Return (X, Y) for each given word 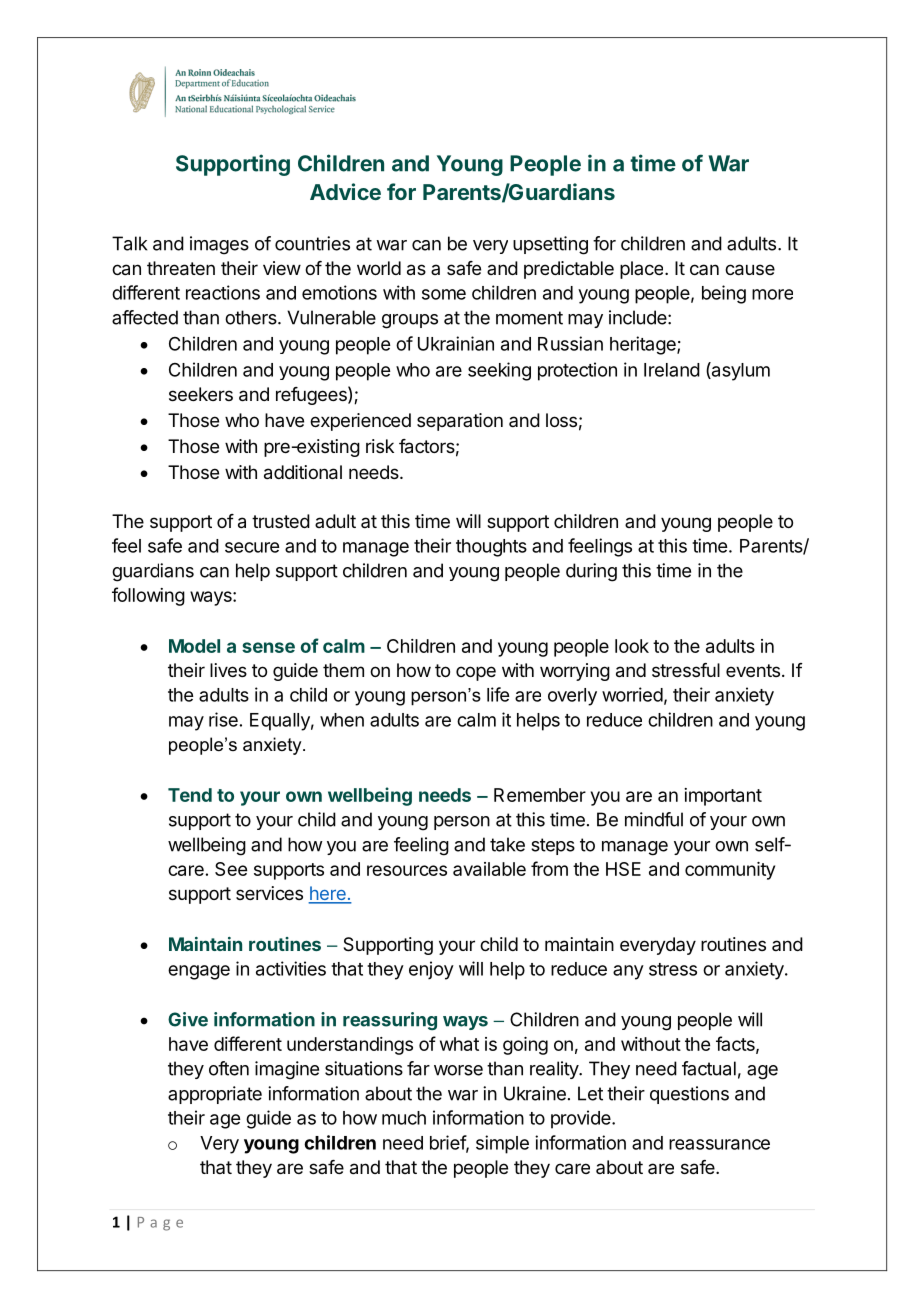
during (591, 572)
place (641, 270)
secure (252, 547)
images (219, 245)
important (723, 797)
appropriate (215, 1095)
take (507, 844)
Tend (190, 795)
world (379, 268)
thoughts (491, 548)
